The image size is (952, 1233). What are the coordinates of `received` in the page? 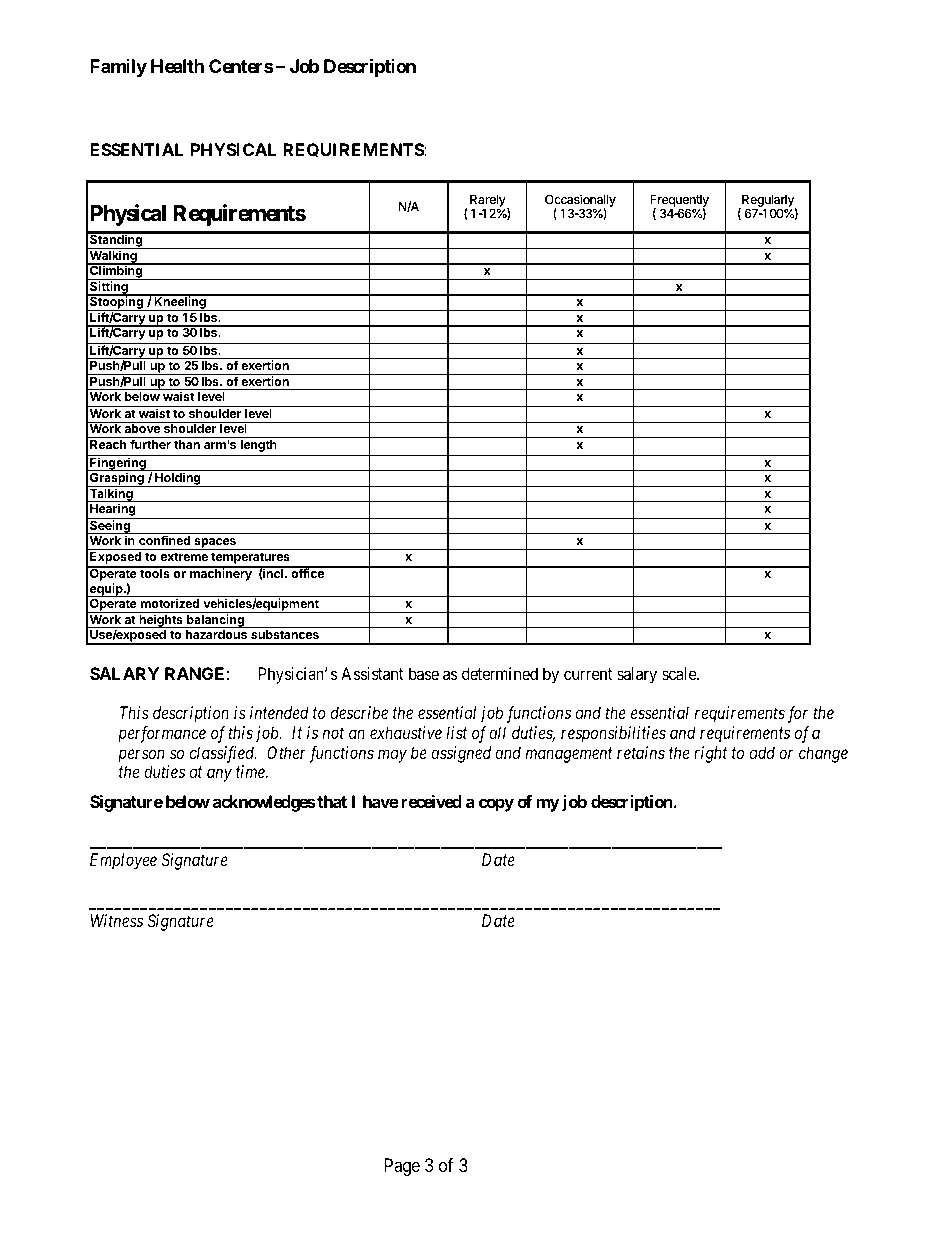 It's located at (431, 801).
